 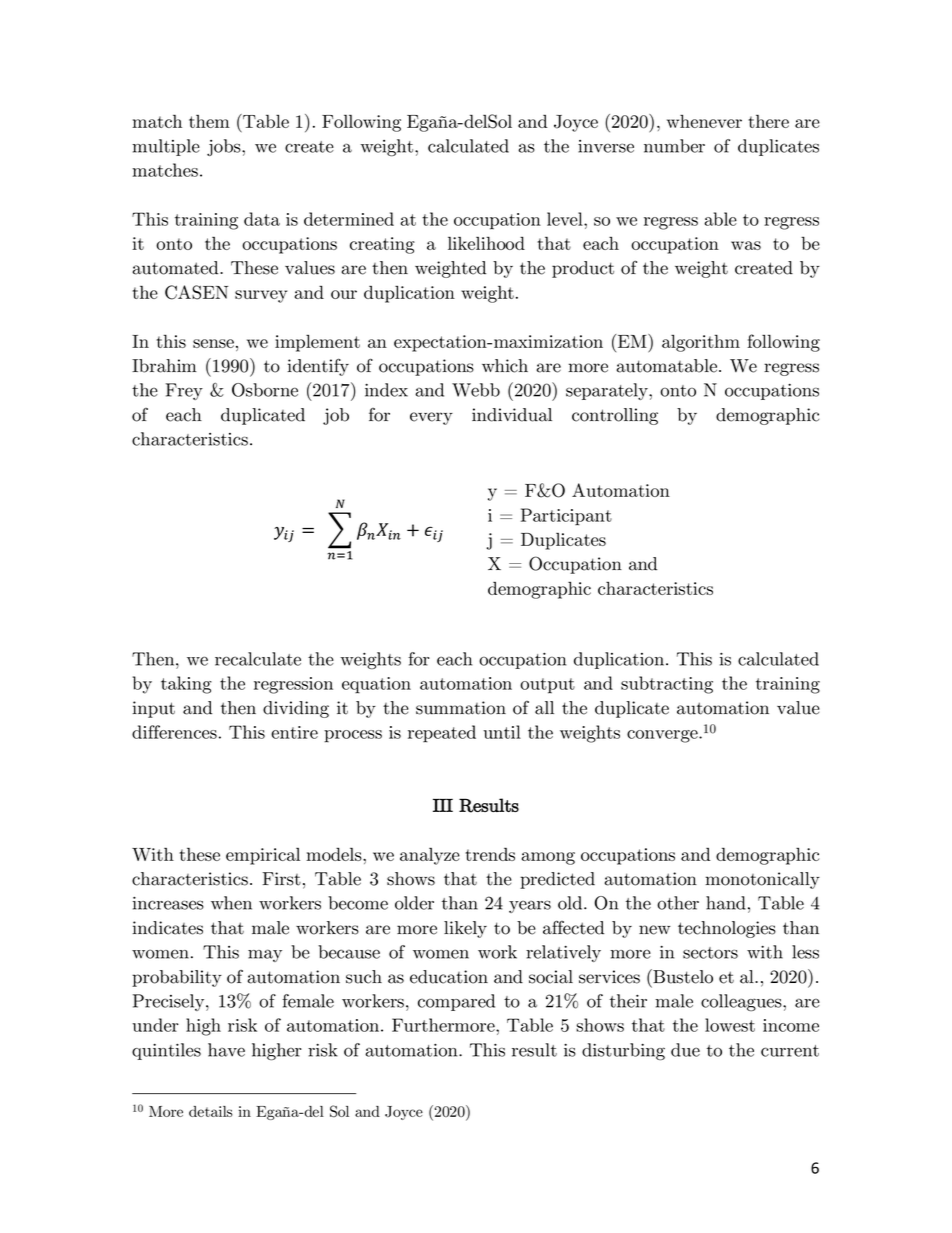 What do you see at coordinates (476, 390) in the document?
I see `Webb` at bounding box center [476, 390].
